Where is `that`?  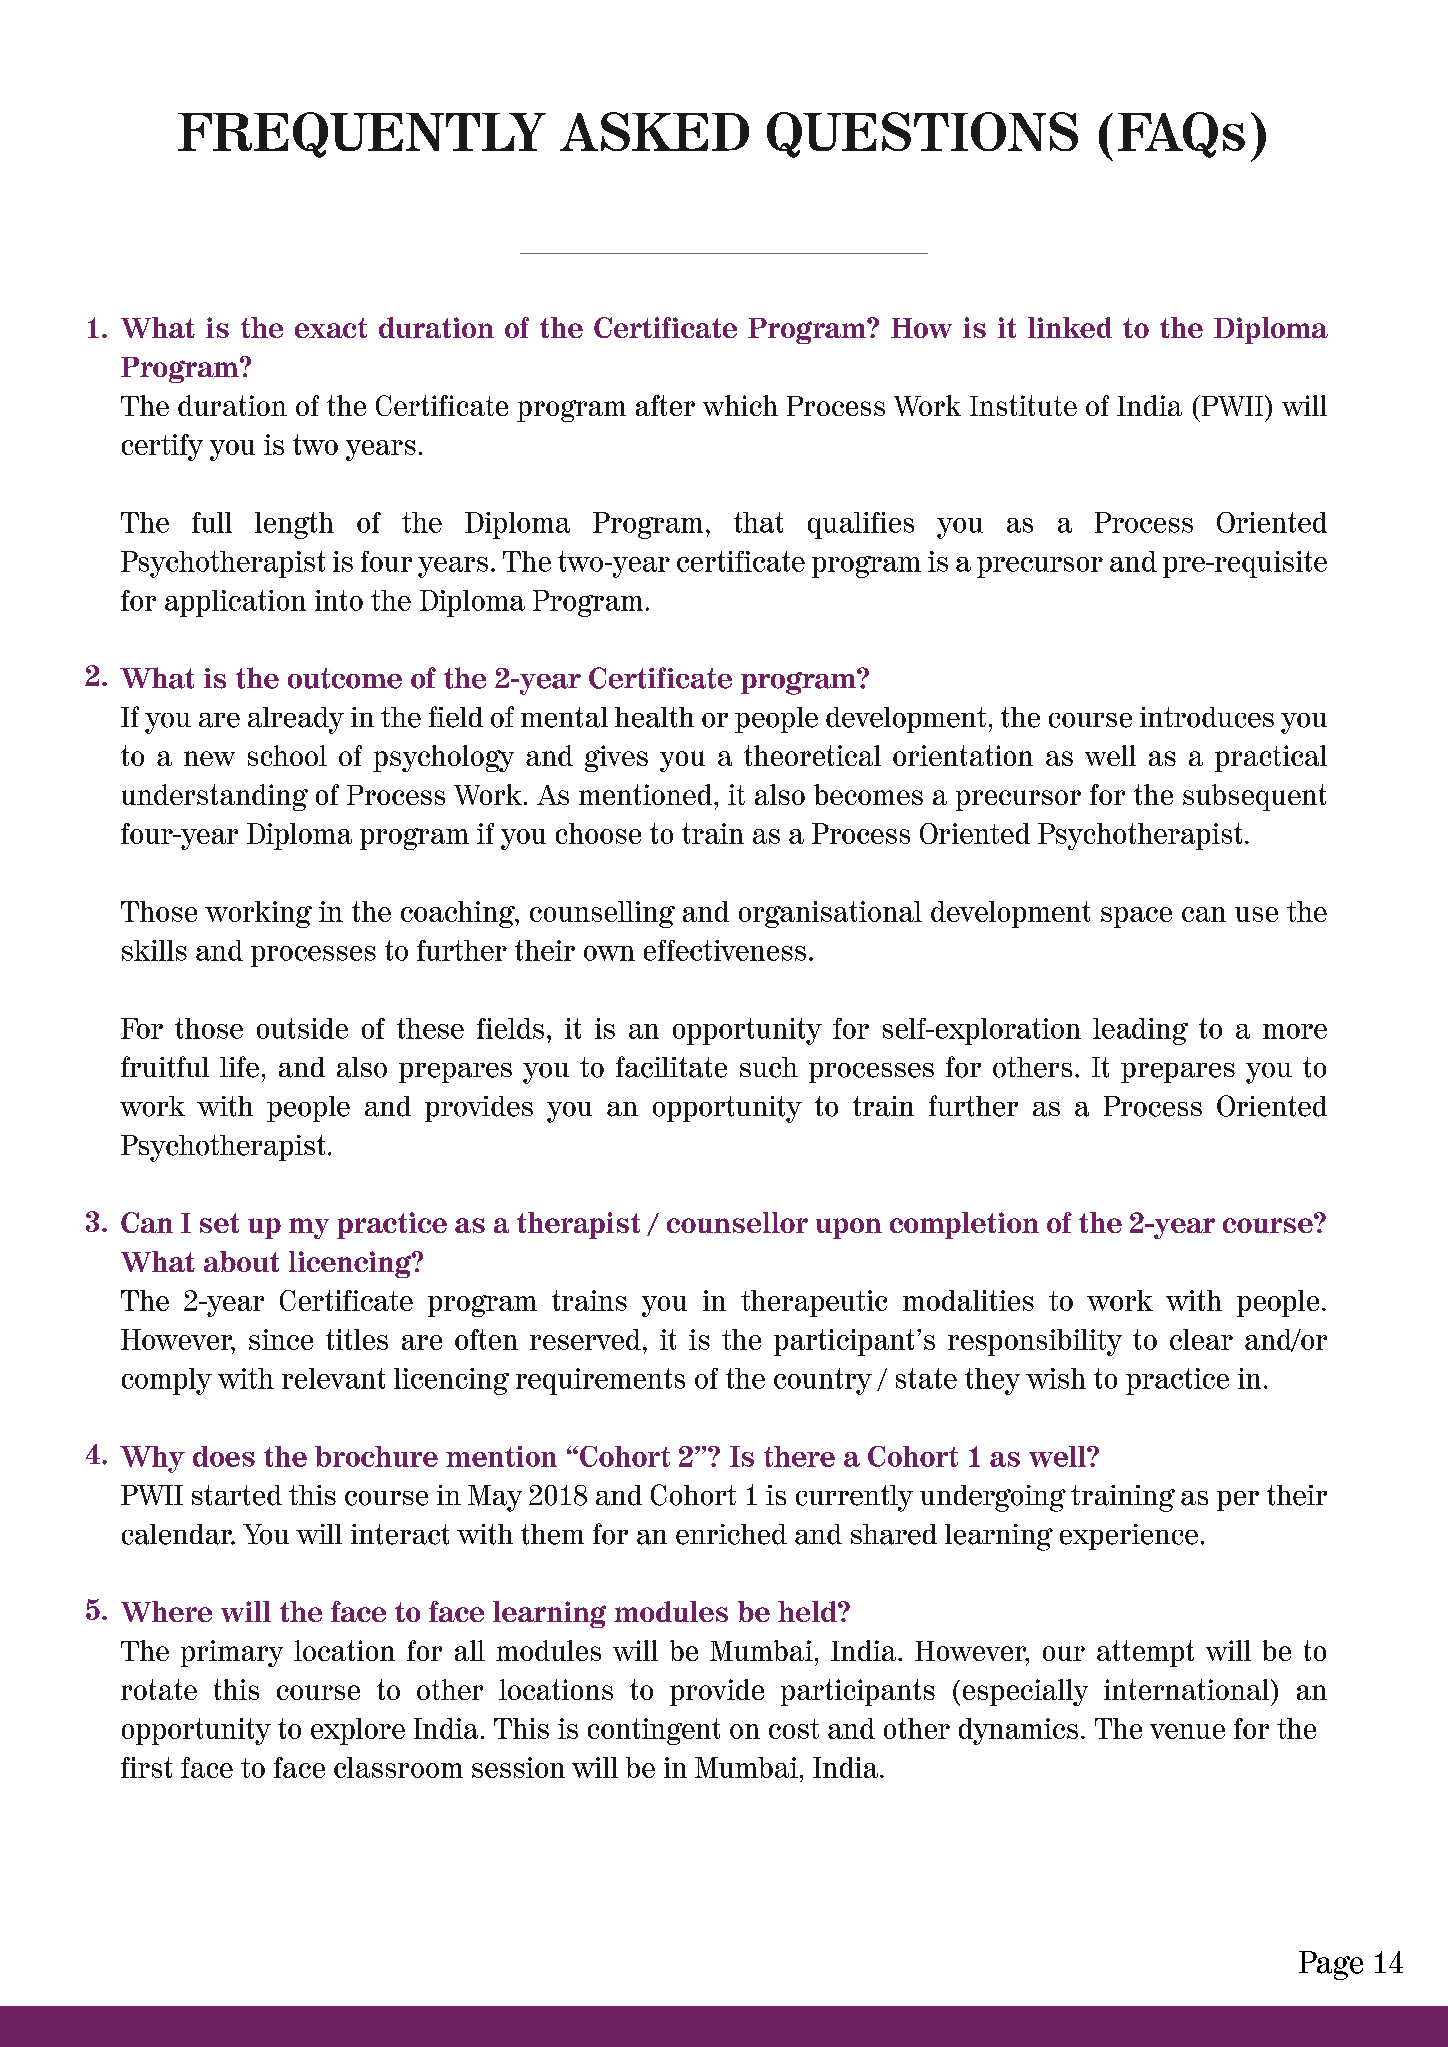 that is located at coordinates (758, 522).
